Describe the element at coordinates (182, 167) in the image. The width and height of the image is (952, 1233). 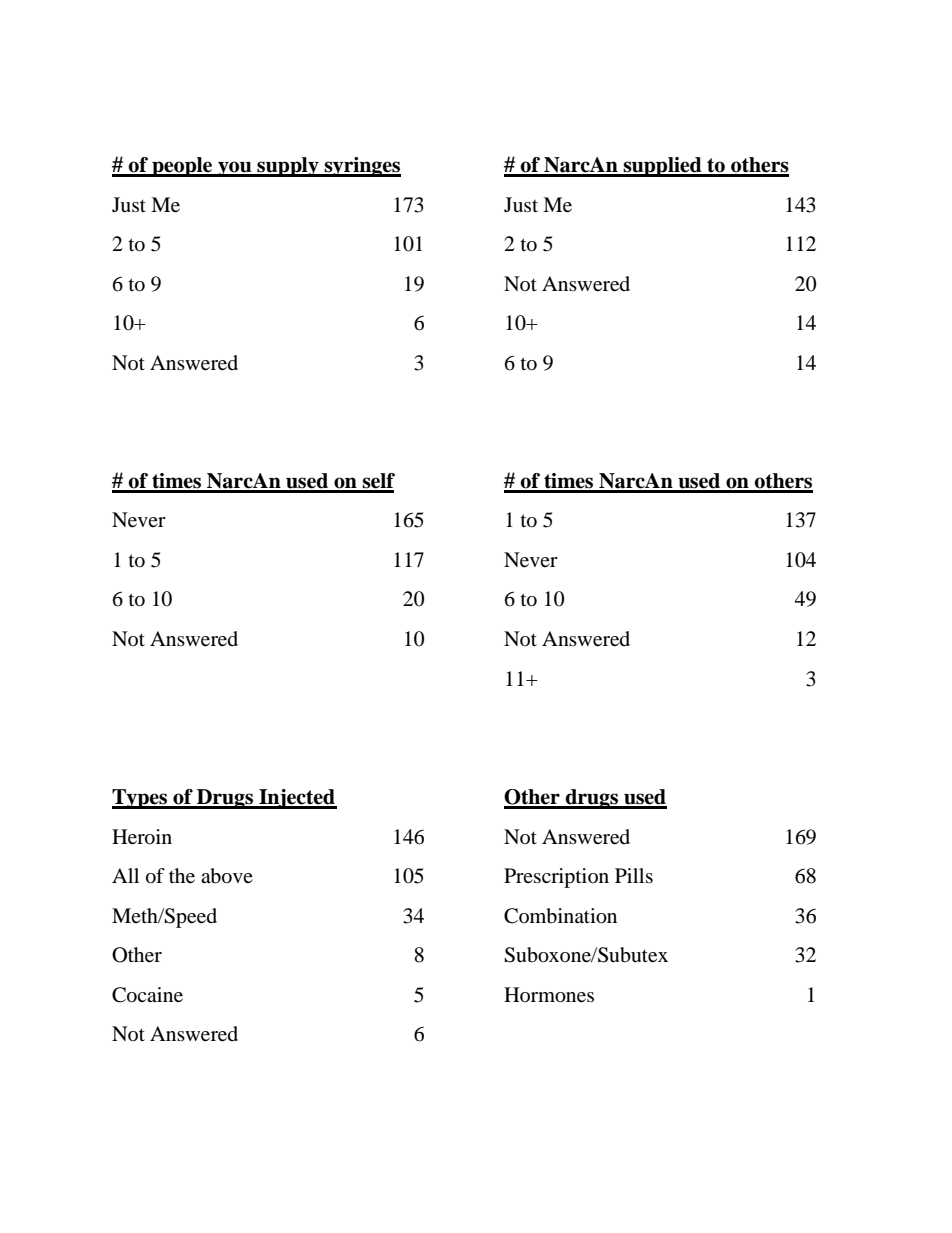
I see `people` at that location.
